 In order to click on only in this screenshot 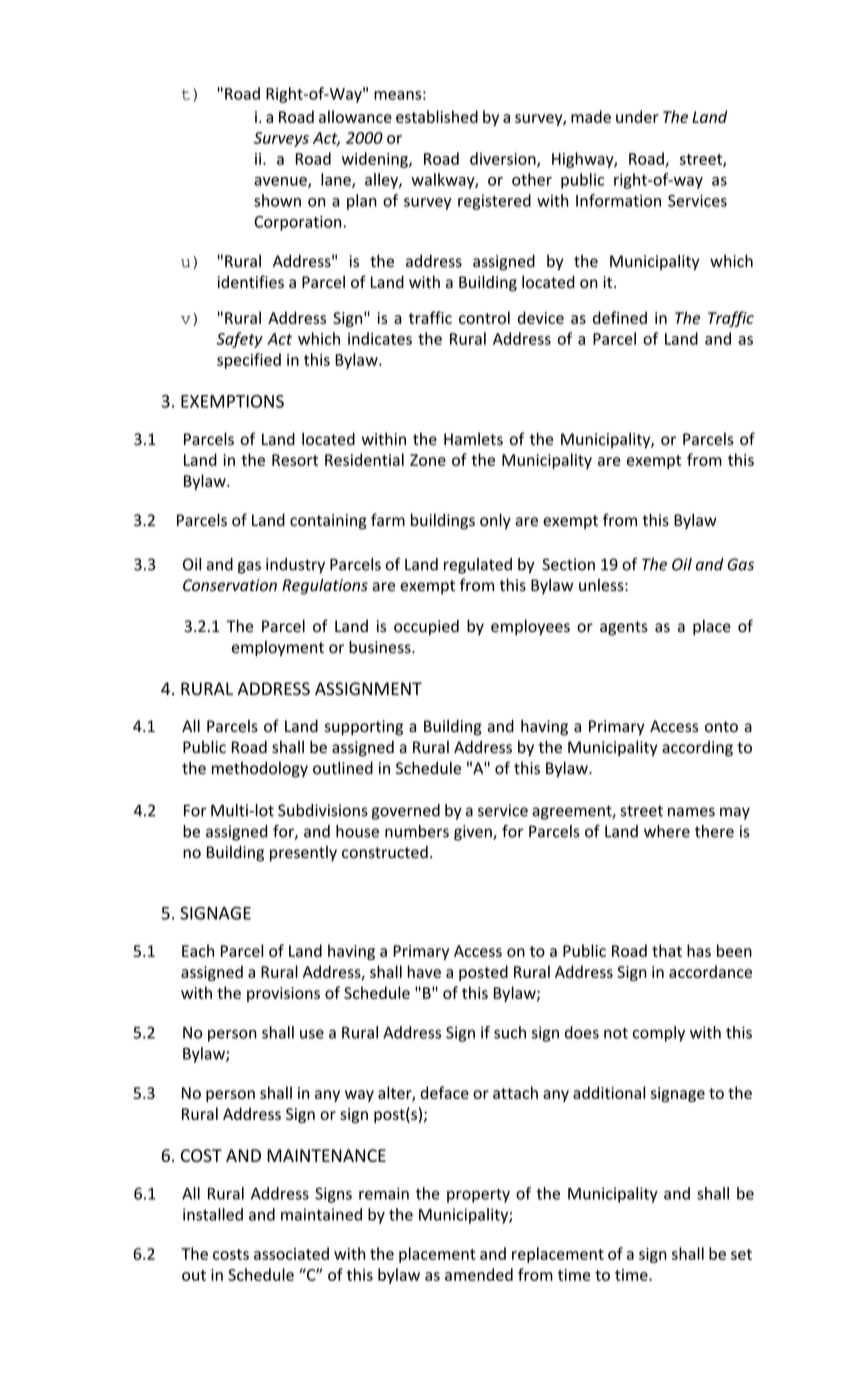, I will do `click(495, 521)`.
